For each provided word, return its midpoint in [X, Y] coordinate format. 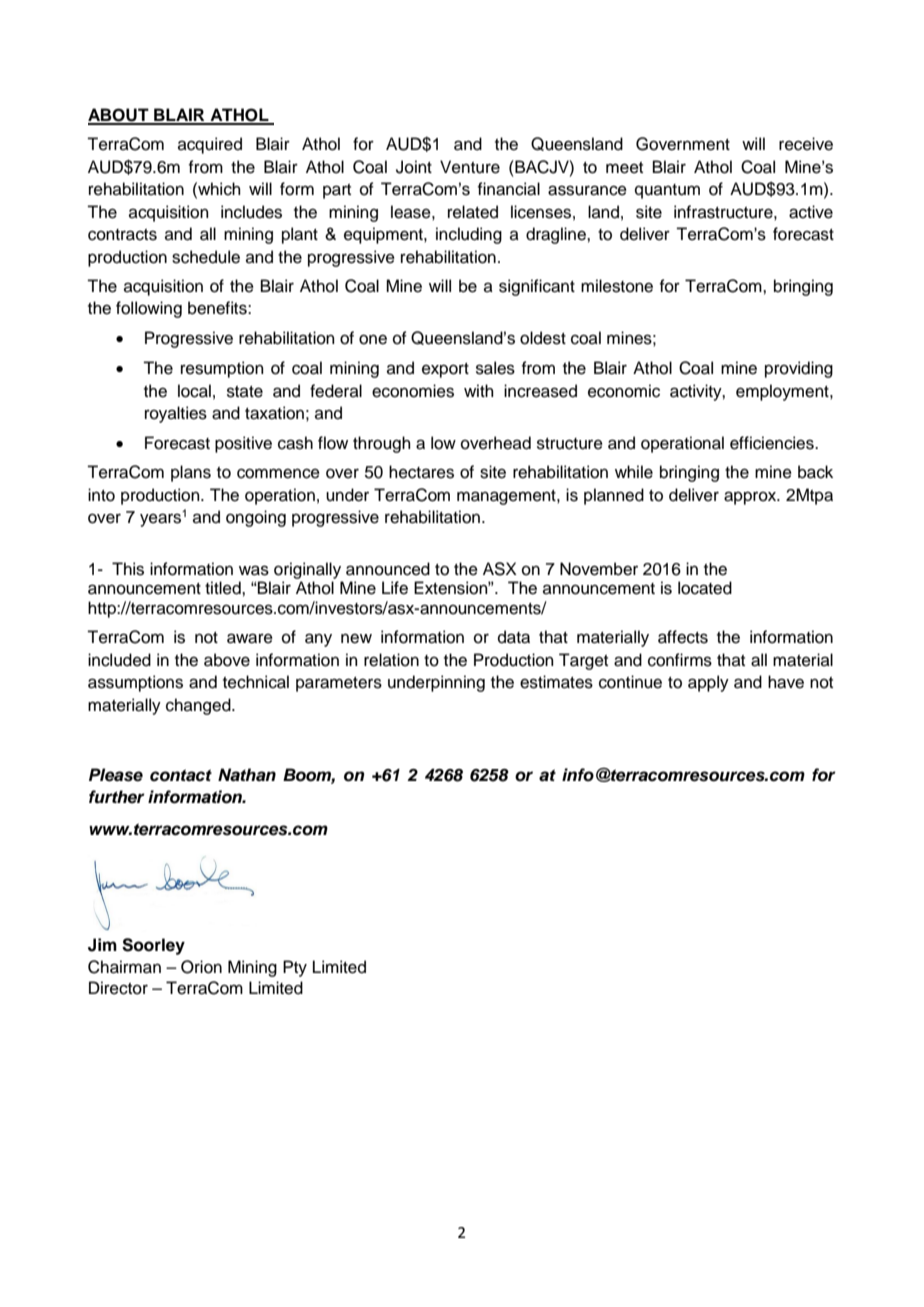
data [514, 637]
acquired [210, 145]
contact [181, 775]
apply [708, 683]
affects [683, 637]
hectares [421, 472]
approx [751, 498]
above [227, 660]
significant [537, 287]
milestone [617, 286]
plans [191, 473]
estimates [556, 682]
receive [806, 144]
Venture [470, 167]
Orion [201, 967]
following [149, 309]
